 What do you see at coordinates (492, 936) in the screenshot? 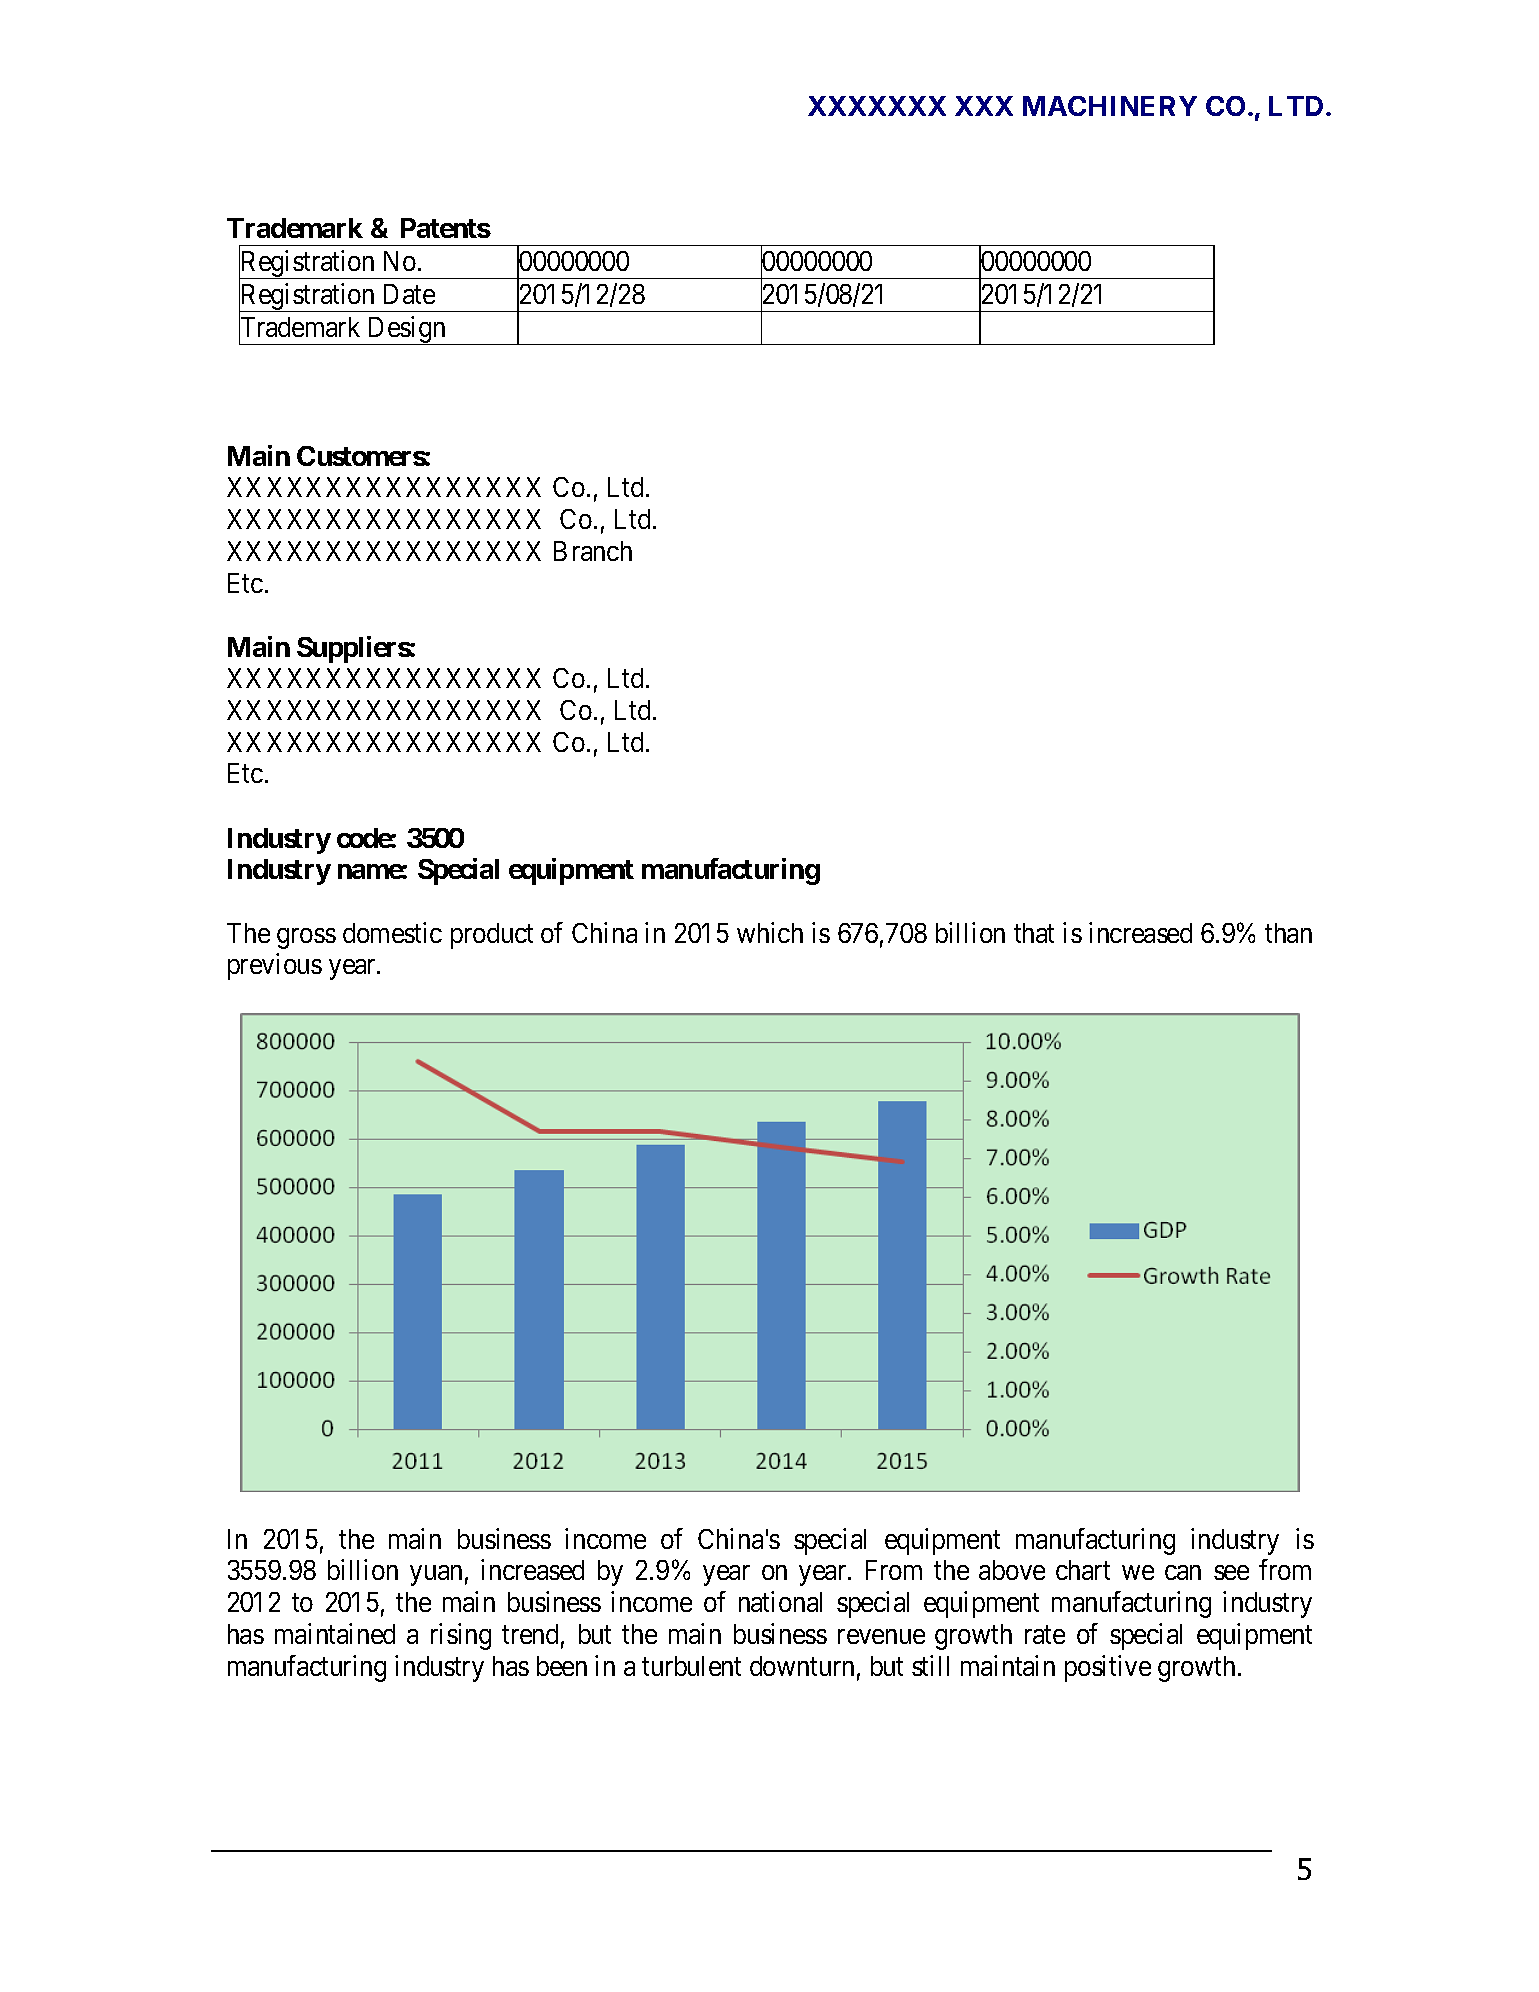
I see `product` at bounding box center [492, 936].
